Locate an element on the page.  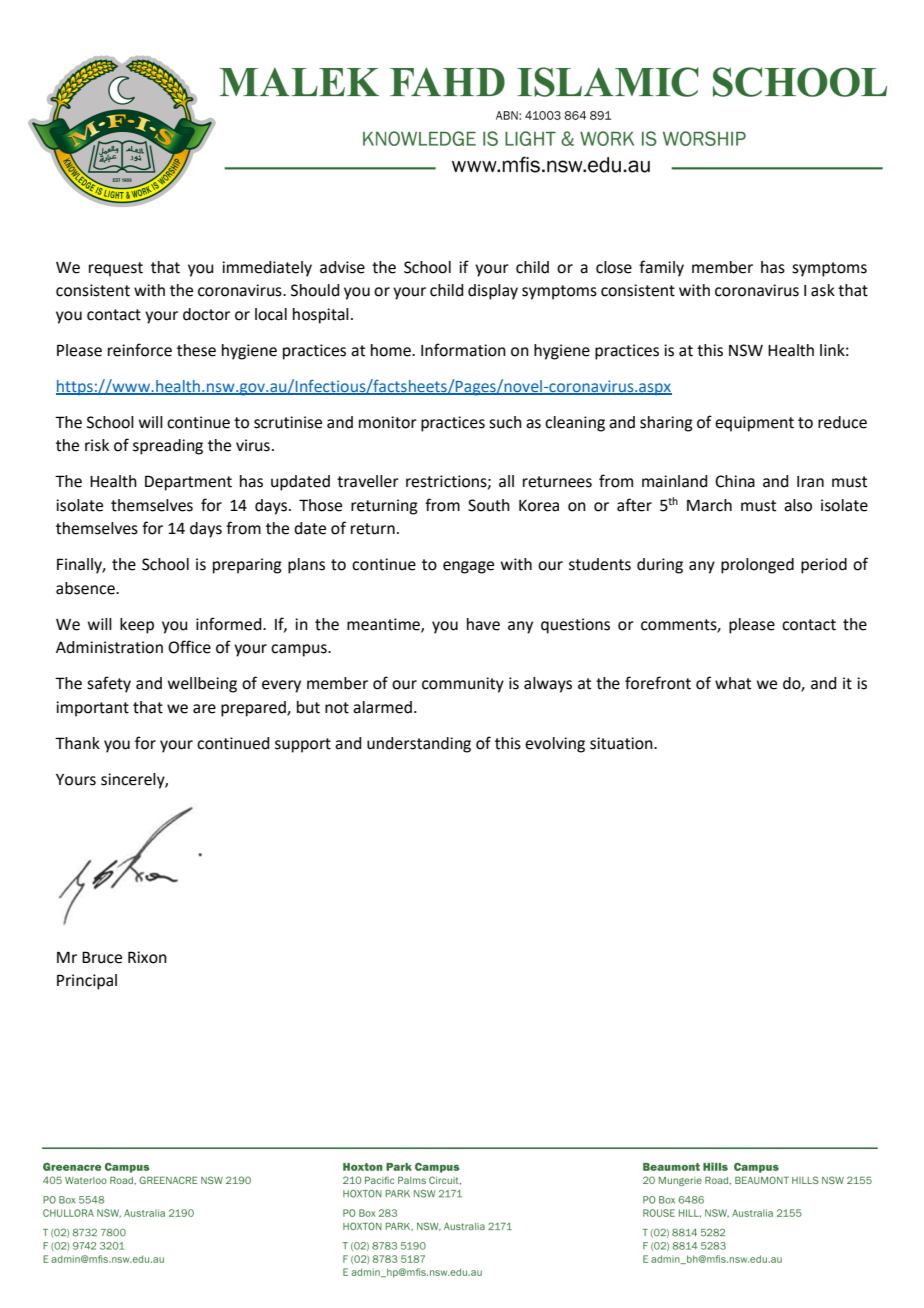
situation is located at coordinates (622, 743).
